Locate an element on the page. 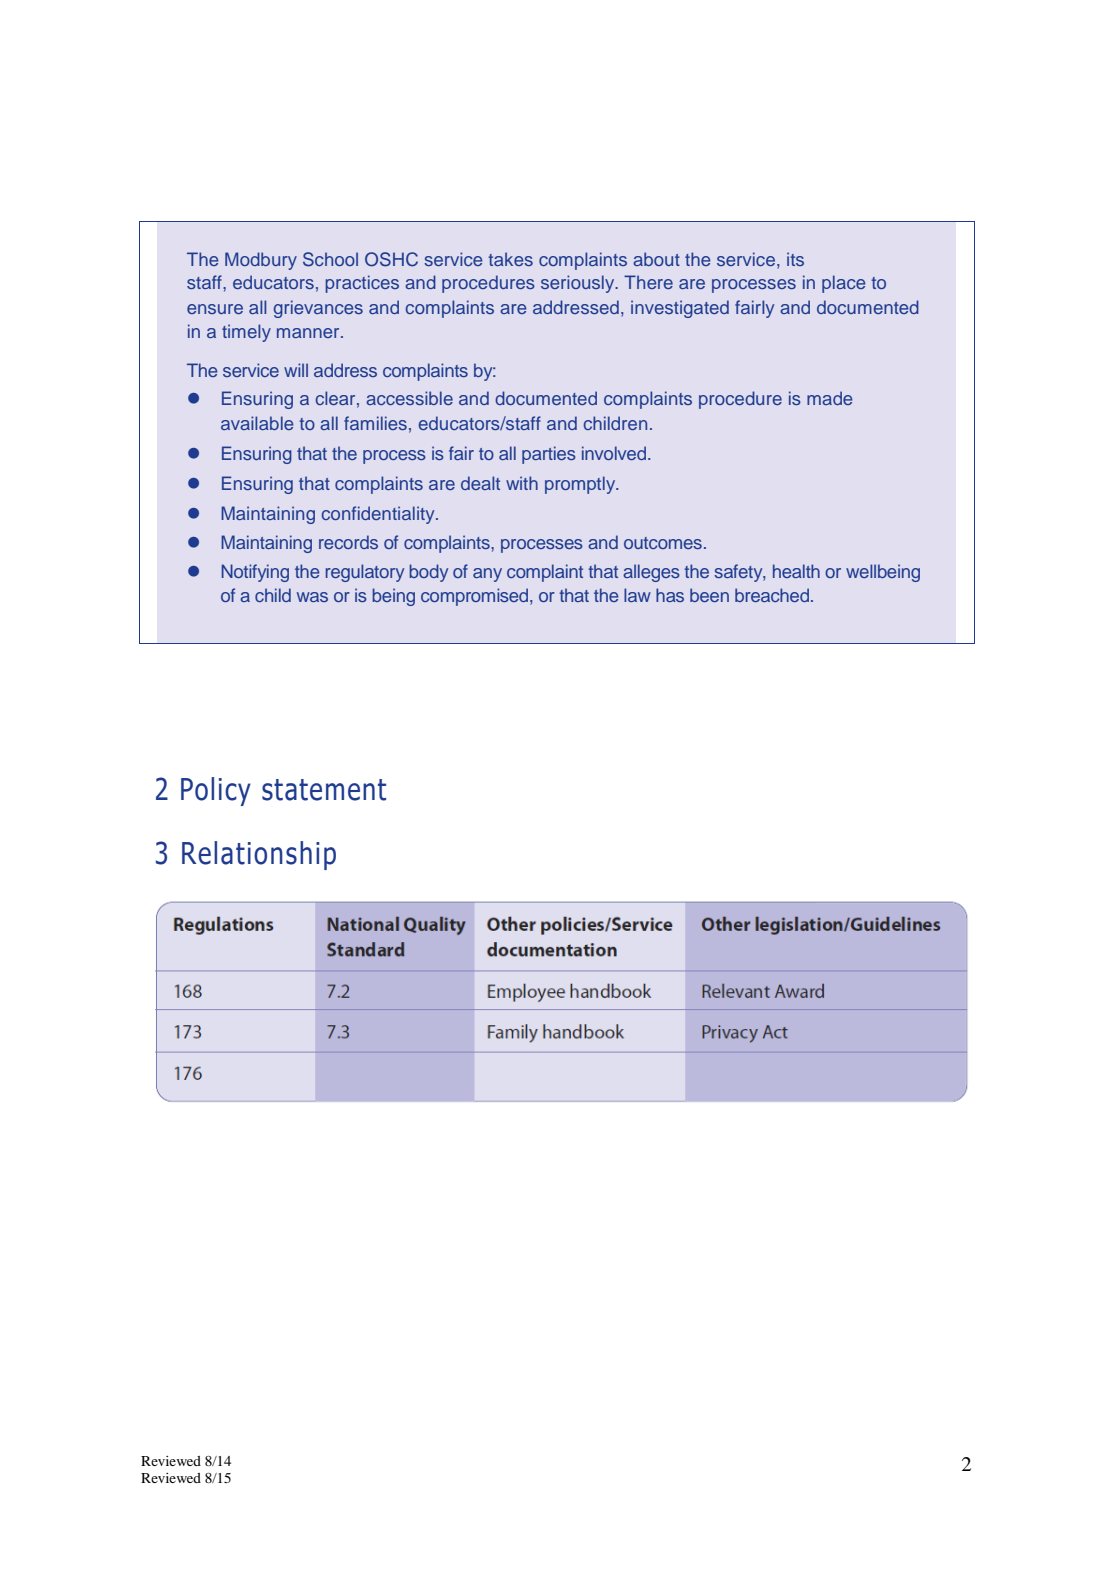 Image resolution: width=1116 pixels, height=1578 pixels. takes is located at coordinates (510, 259).
